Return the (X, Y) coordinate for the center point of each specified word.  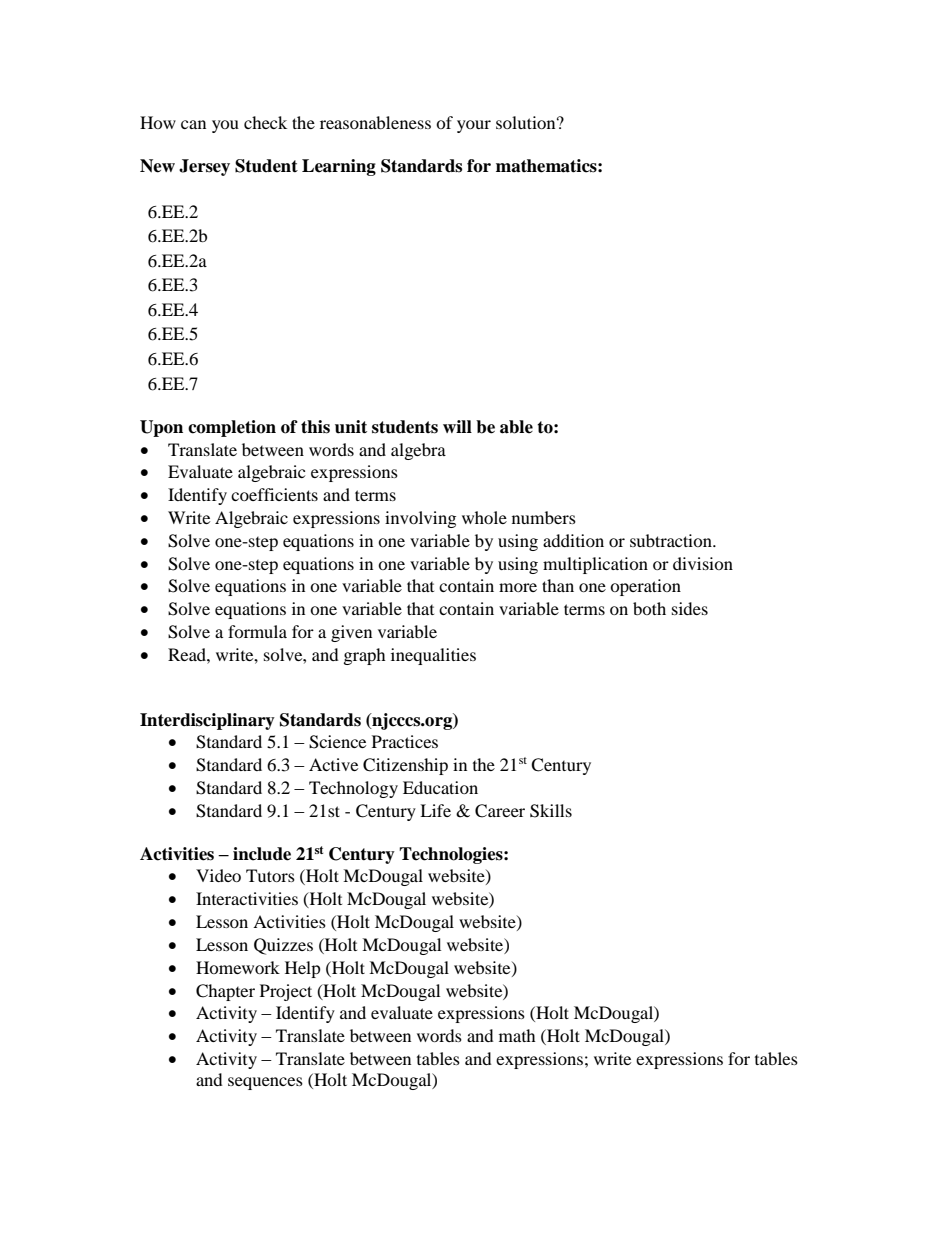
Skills (551, 811)
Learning (339, 167)
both (649, 608)
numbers (544, 517)
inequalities (433, 656)
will (457, 426)
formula (257, 631)
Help (303, 969)
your (474, 126)
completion (232, 428)
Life (435, 810)
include (262, 854)
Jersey (204, 167)
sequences (265, 1083)
